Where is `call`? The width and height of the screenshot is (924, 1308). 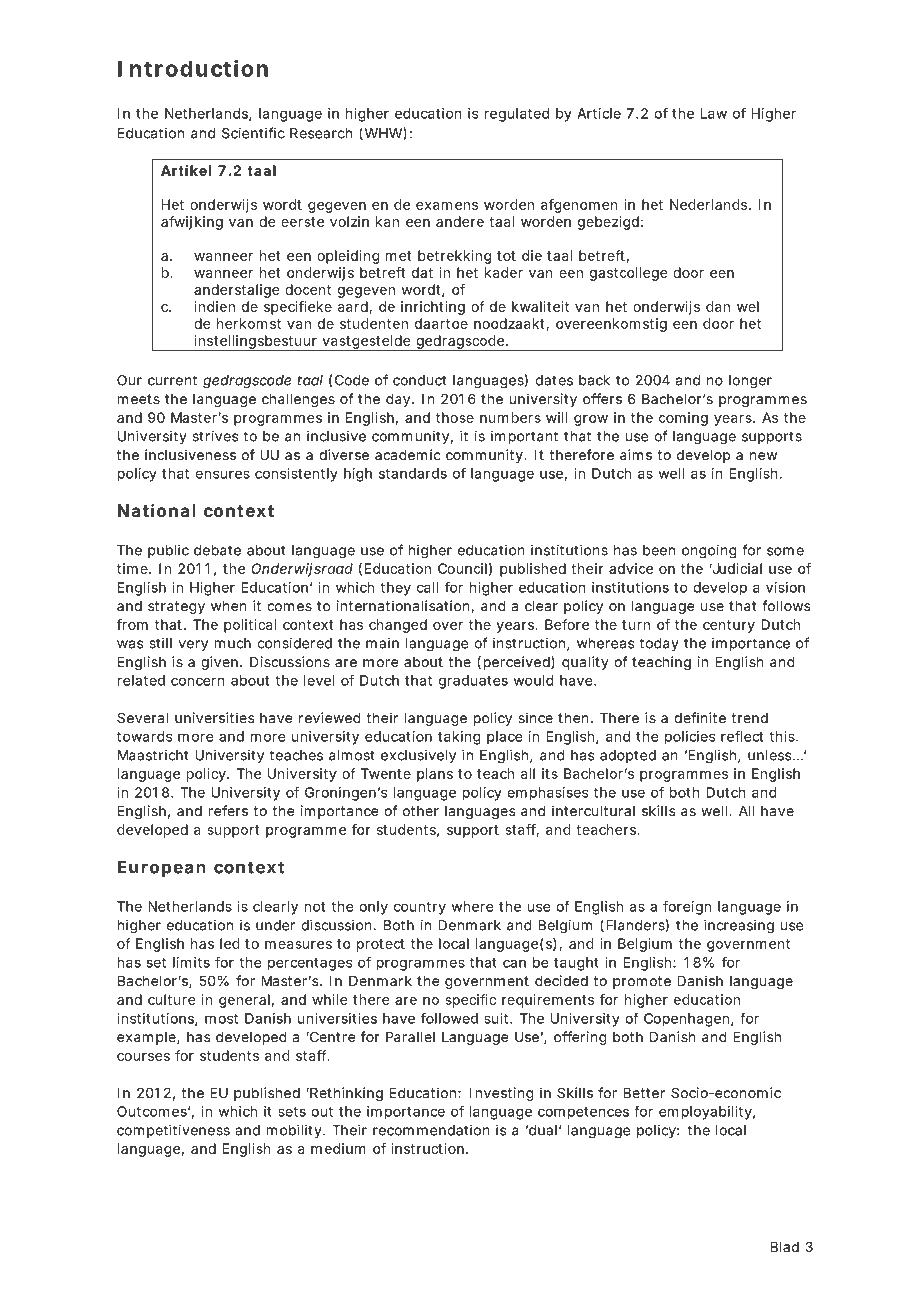
call is located at coordinates (428, 587).
